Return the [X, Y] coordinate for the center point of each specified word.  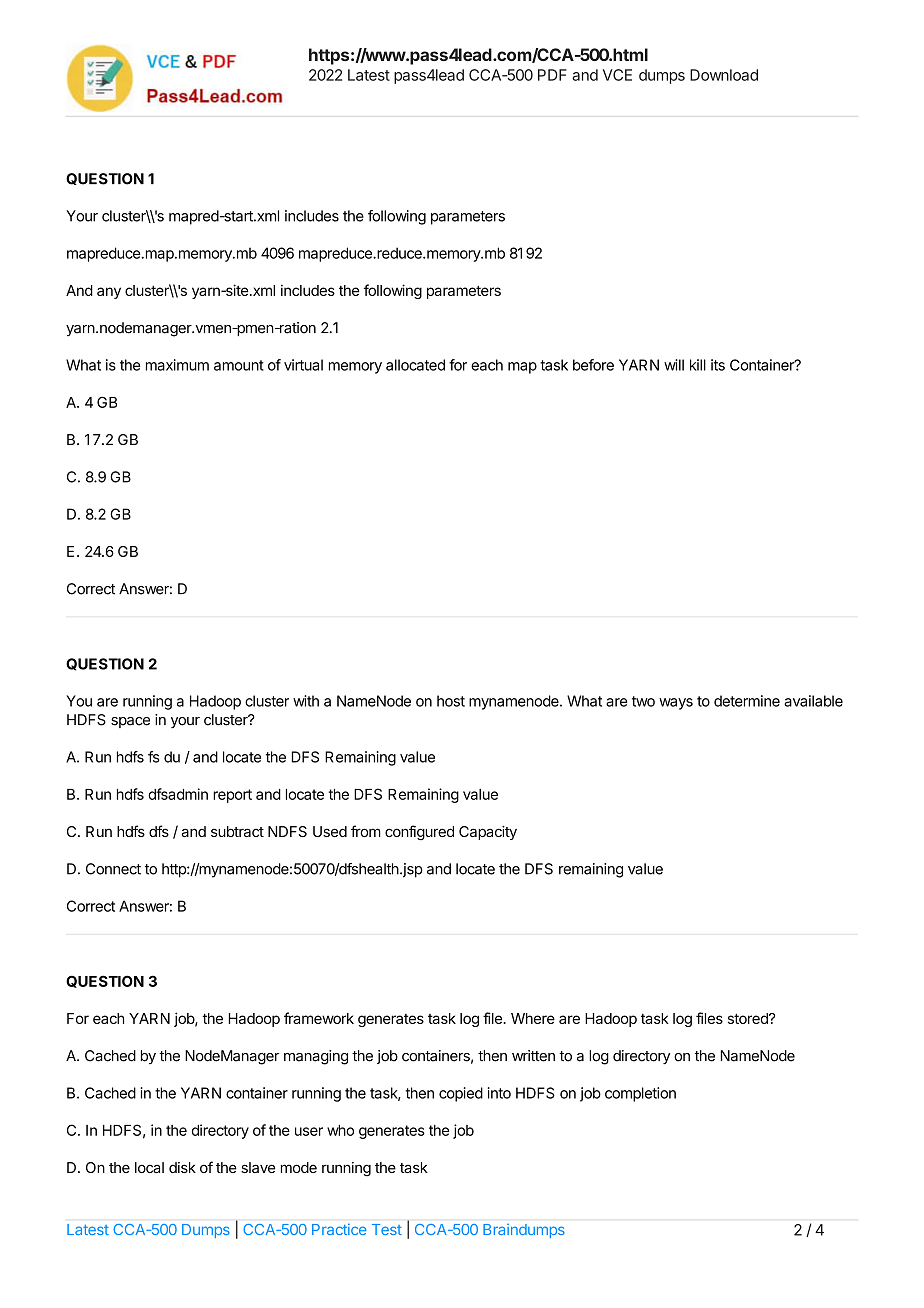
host [451, 701]
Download [724, 75]
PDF [552, 75]
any [109, 293]
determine [747, 701]
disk [182, 1167]
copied [461, 1094]
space [130, 722]
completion [640, 1094]
